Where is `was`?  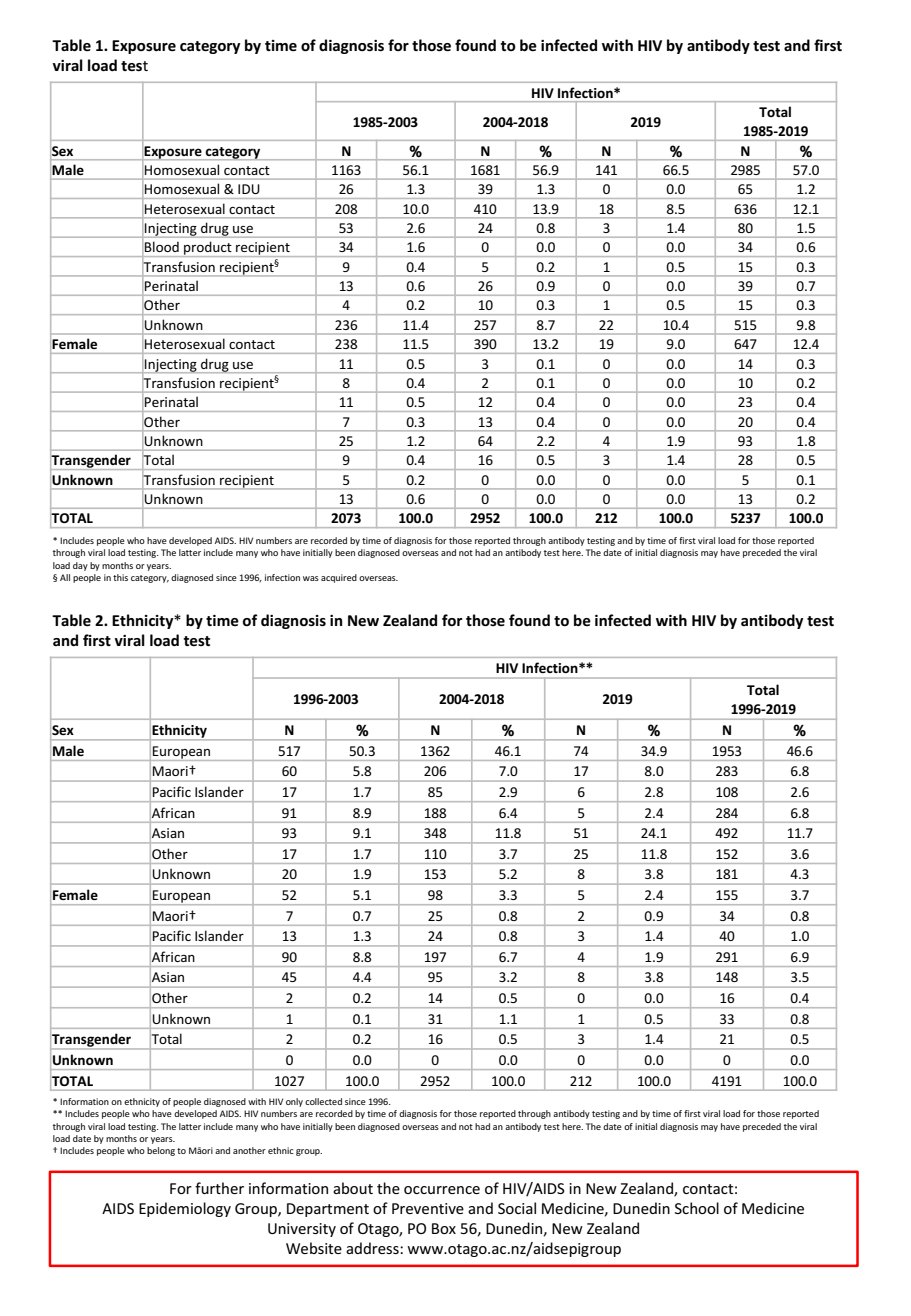 was is located at coordinates (311, 578).
